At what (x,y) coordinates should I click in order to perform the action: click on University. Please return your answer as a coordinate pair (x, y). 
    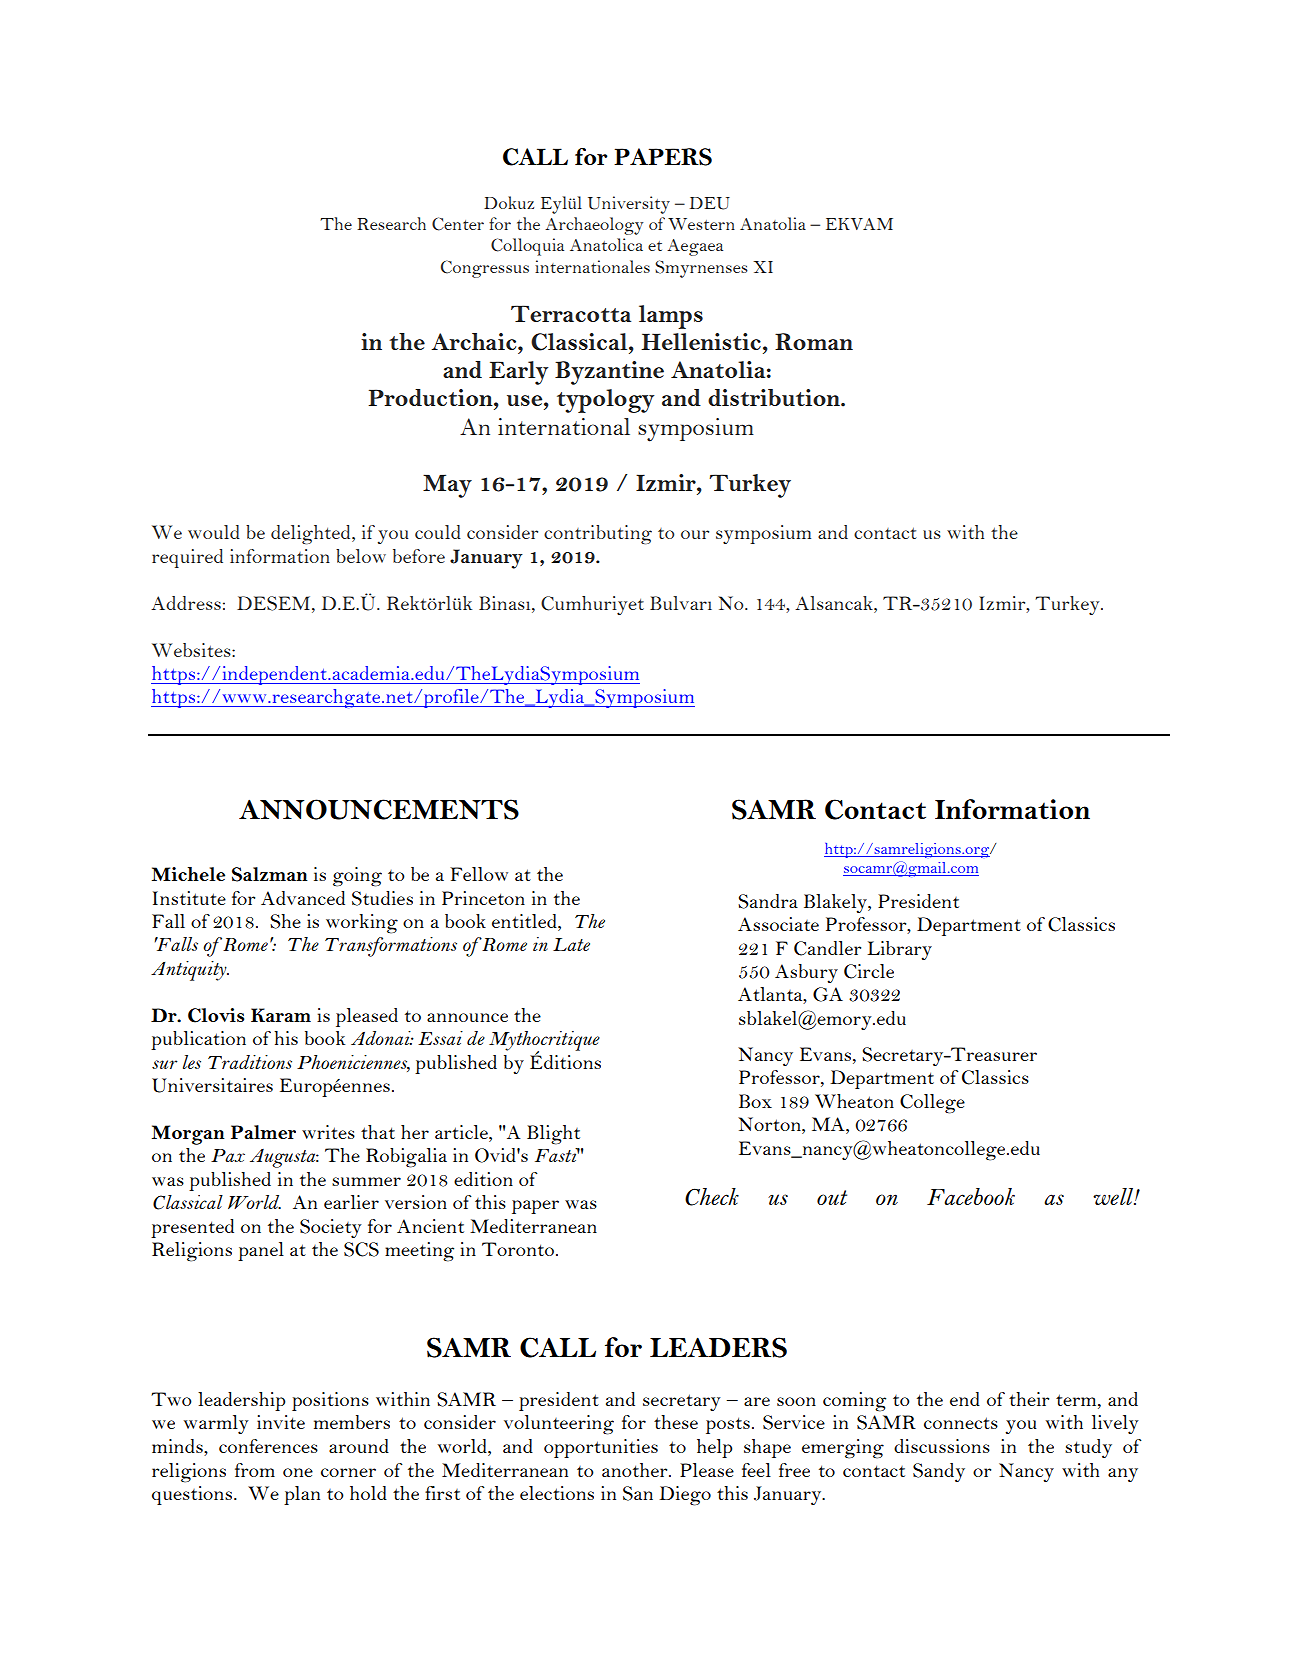
    Looking at the image, I should click on (629, 205).
